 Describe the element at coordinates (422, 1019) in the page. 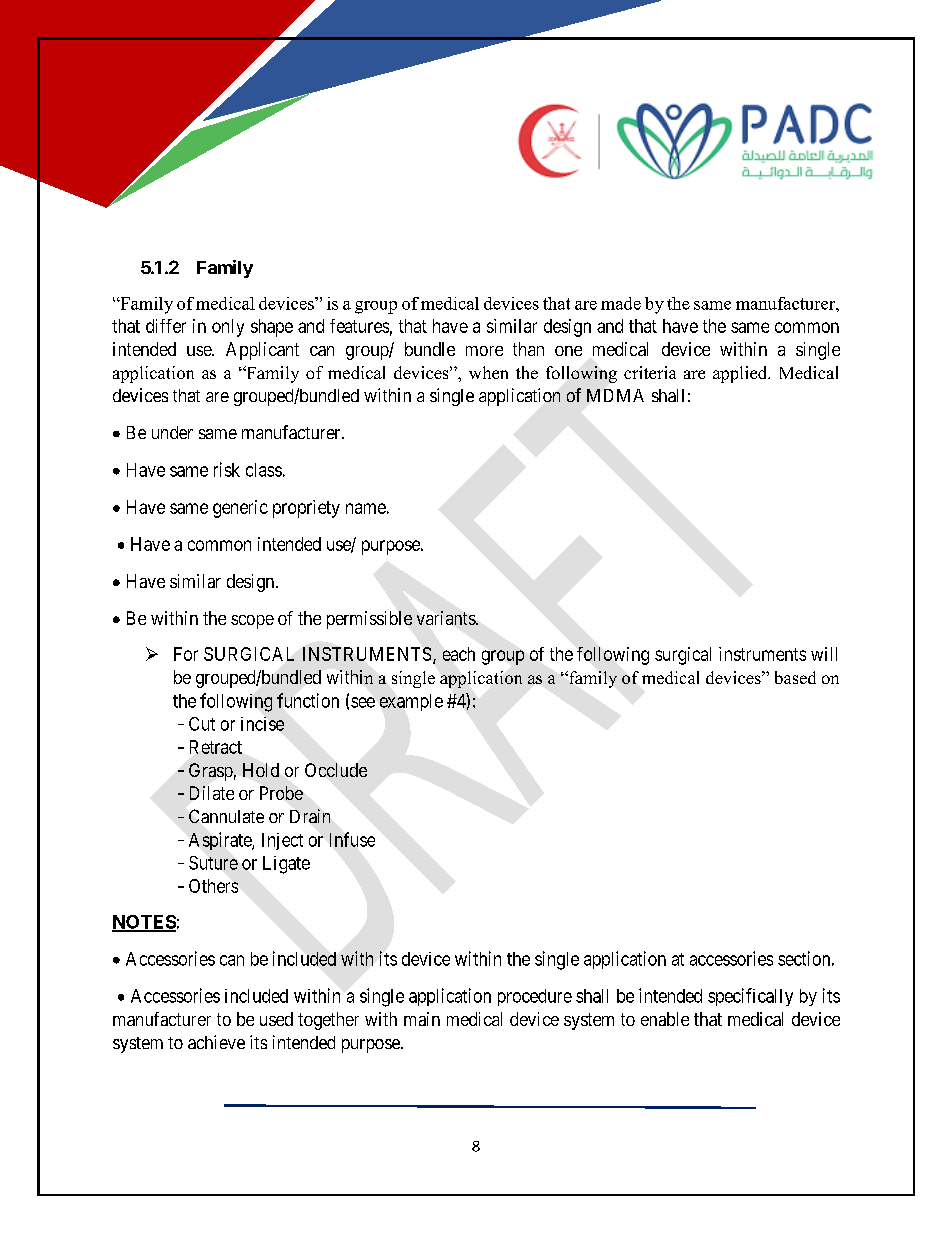

I see `main` at that location.
